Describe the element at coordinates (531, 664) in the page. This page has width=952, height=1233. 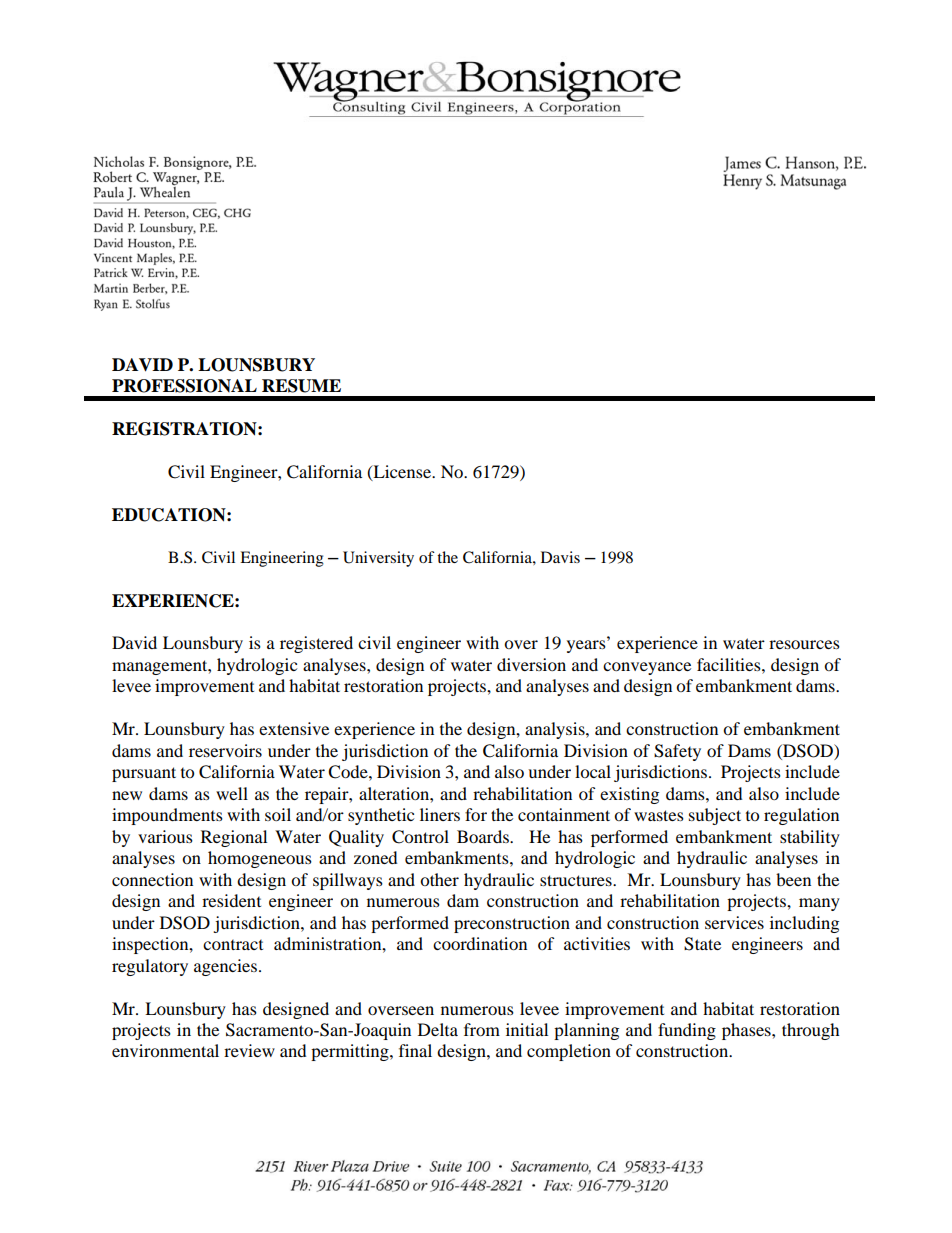
I see `diversion` at that location.
